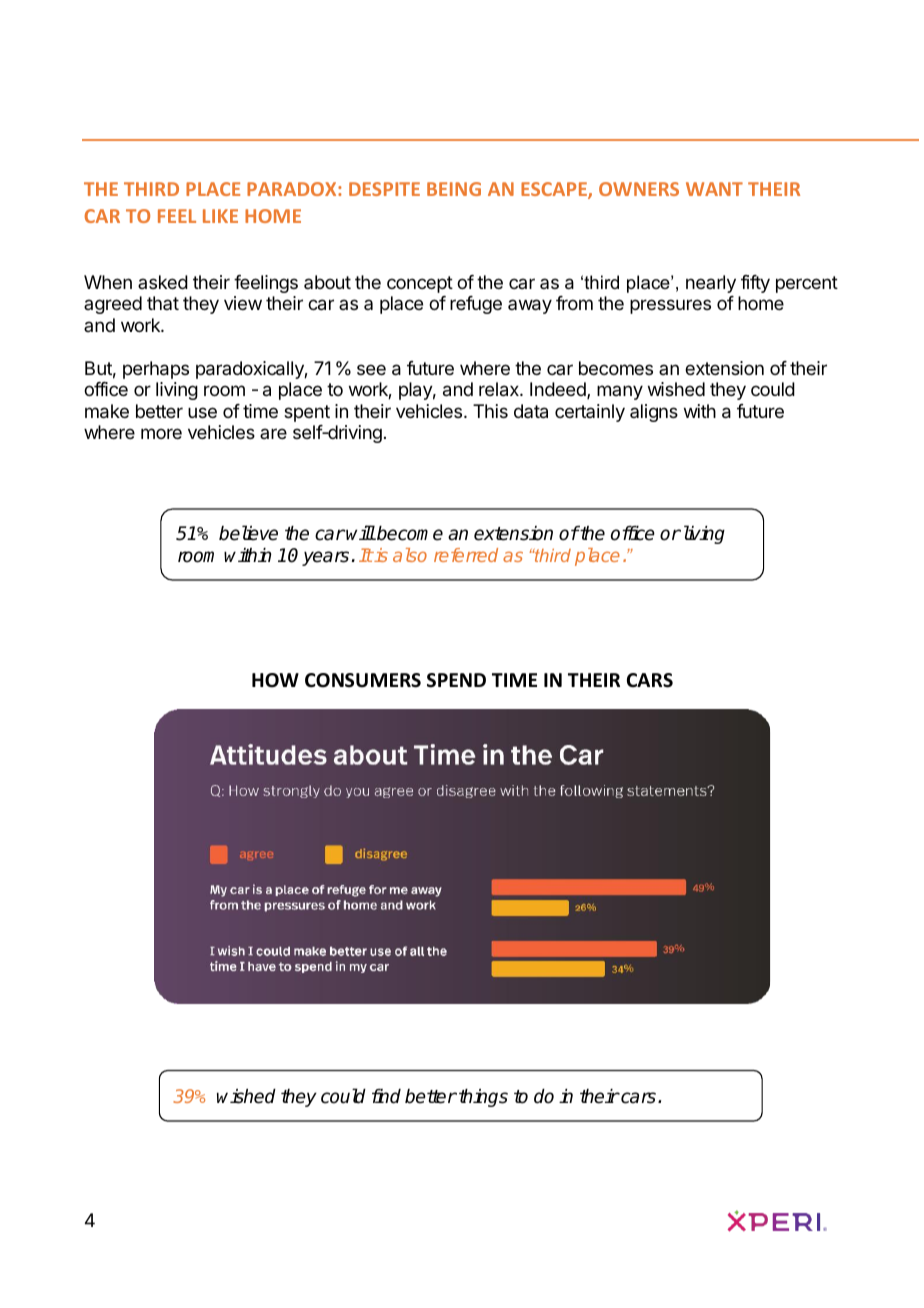 The width and height of the screenshot is (924, 1308). What do you see at coordinates (456, 680) in the screenshot?
I see `SPEND` at bounding box center [456, 680].
